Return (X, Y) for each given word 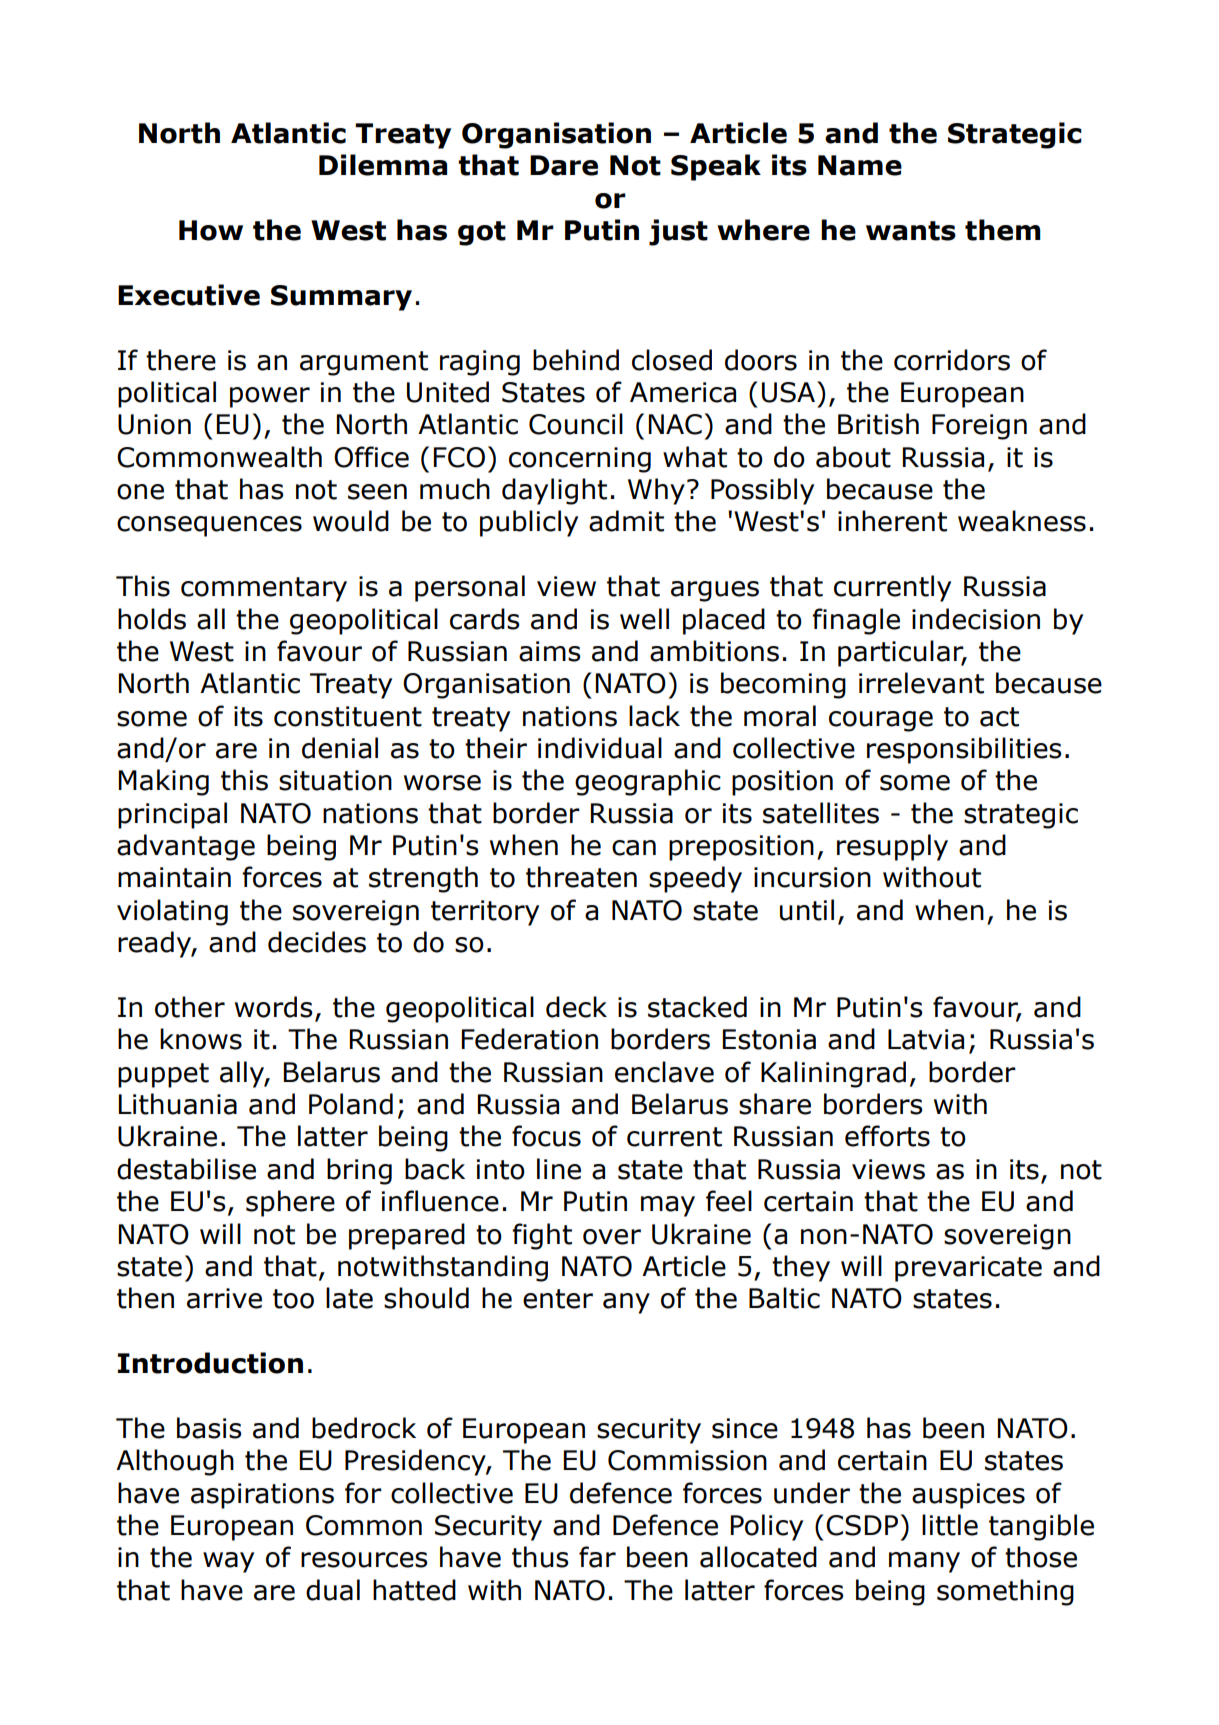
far (597, 1557)
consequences (209, 526)
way (228, 1562)
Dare (564, 165)
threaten (581, 877)
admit (626, 521)
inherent (892, 521)
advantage (186, 847)
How (211, 230)
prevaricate (968, 1269)
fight (542, 1236)
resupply (892, 847)
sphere (290, 1203)
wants (911, 231)
